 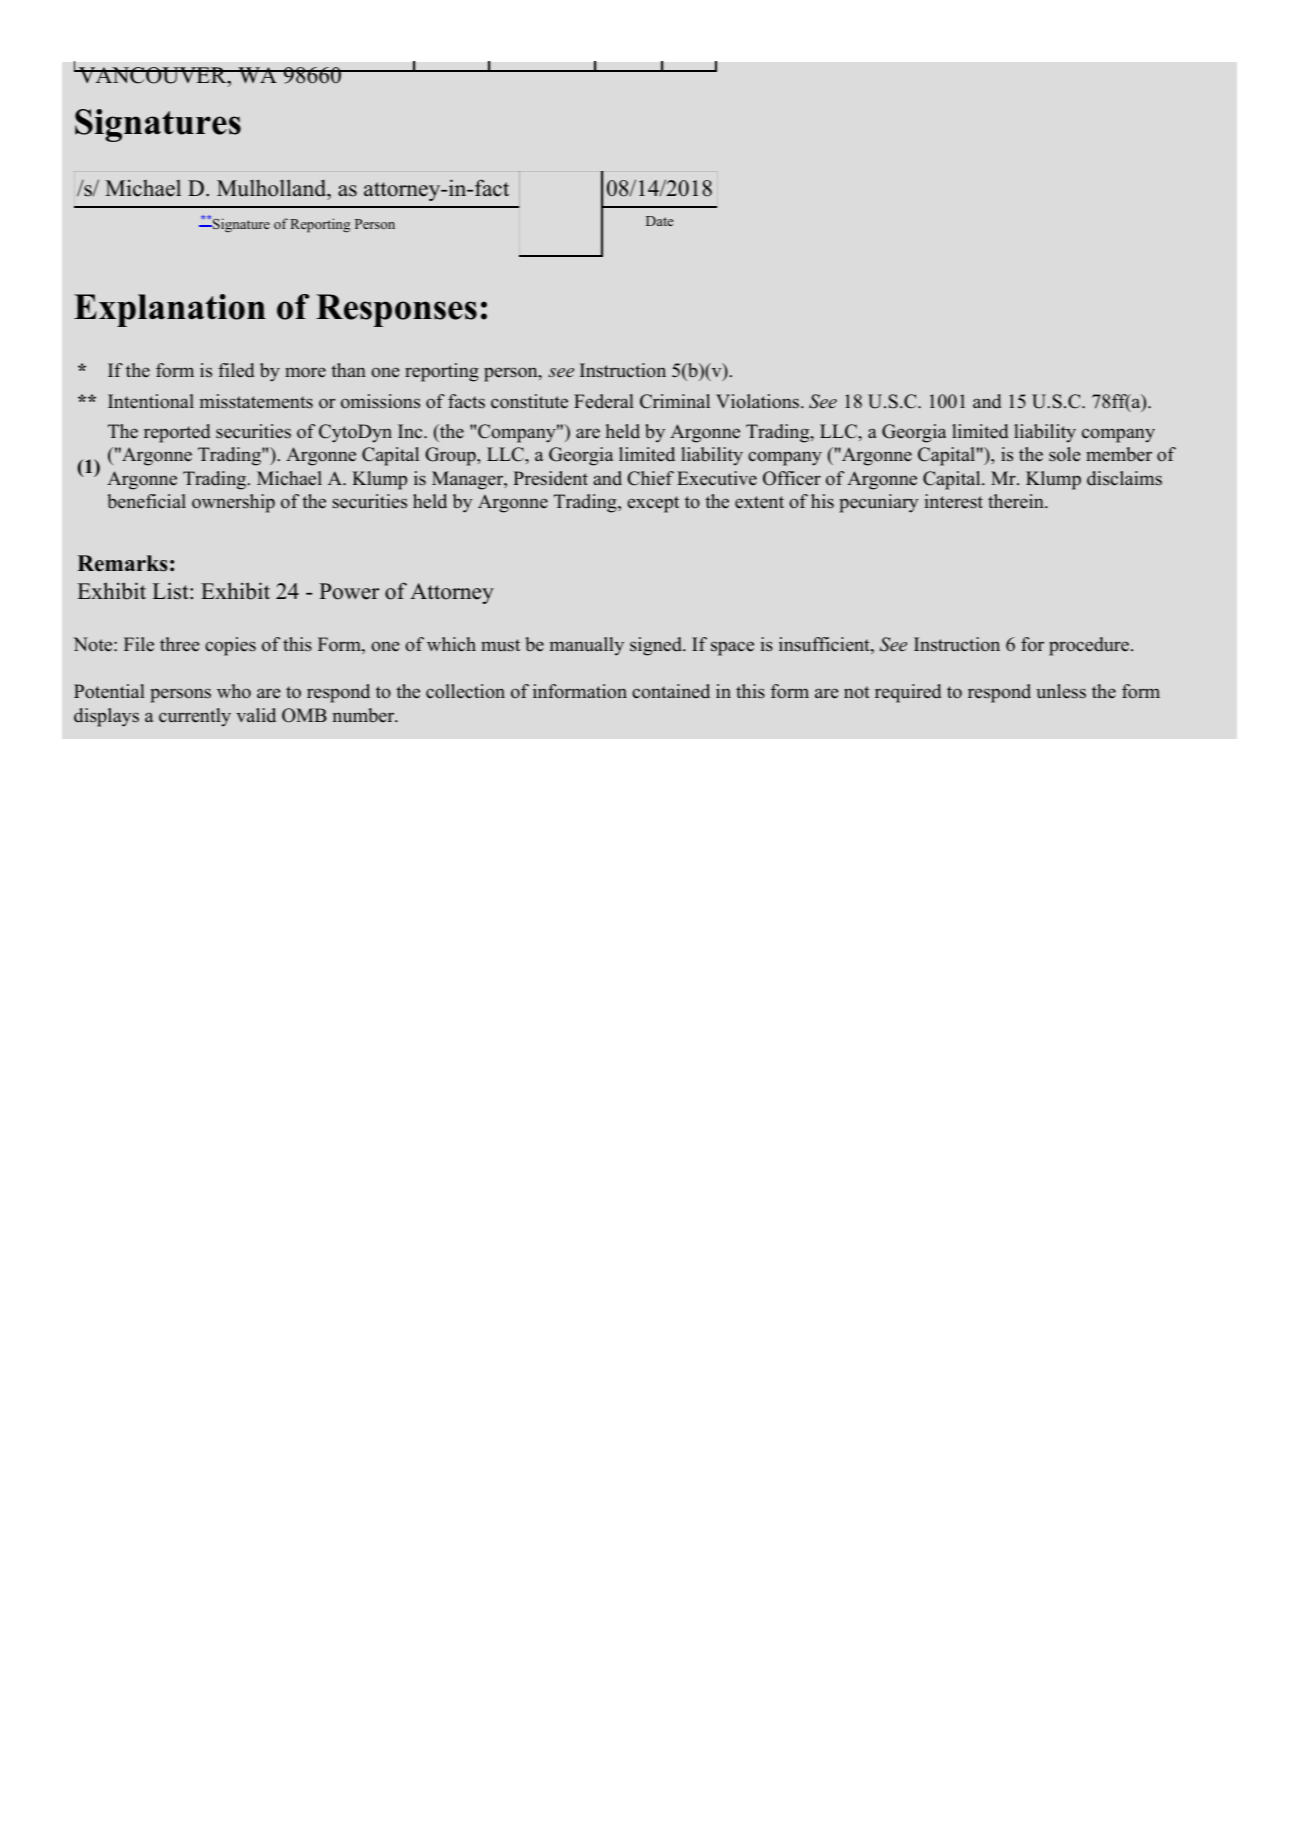 What do you see at coordinates (671, 691) in the screenshot?
I see `contained` at bounding box center [671, 691].
